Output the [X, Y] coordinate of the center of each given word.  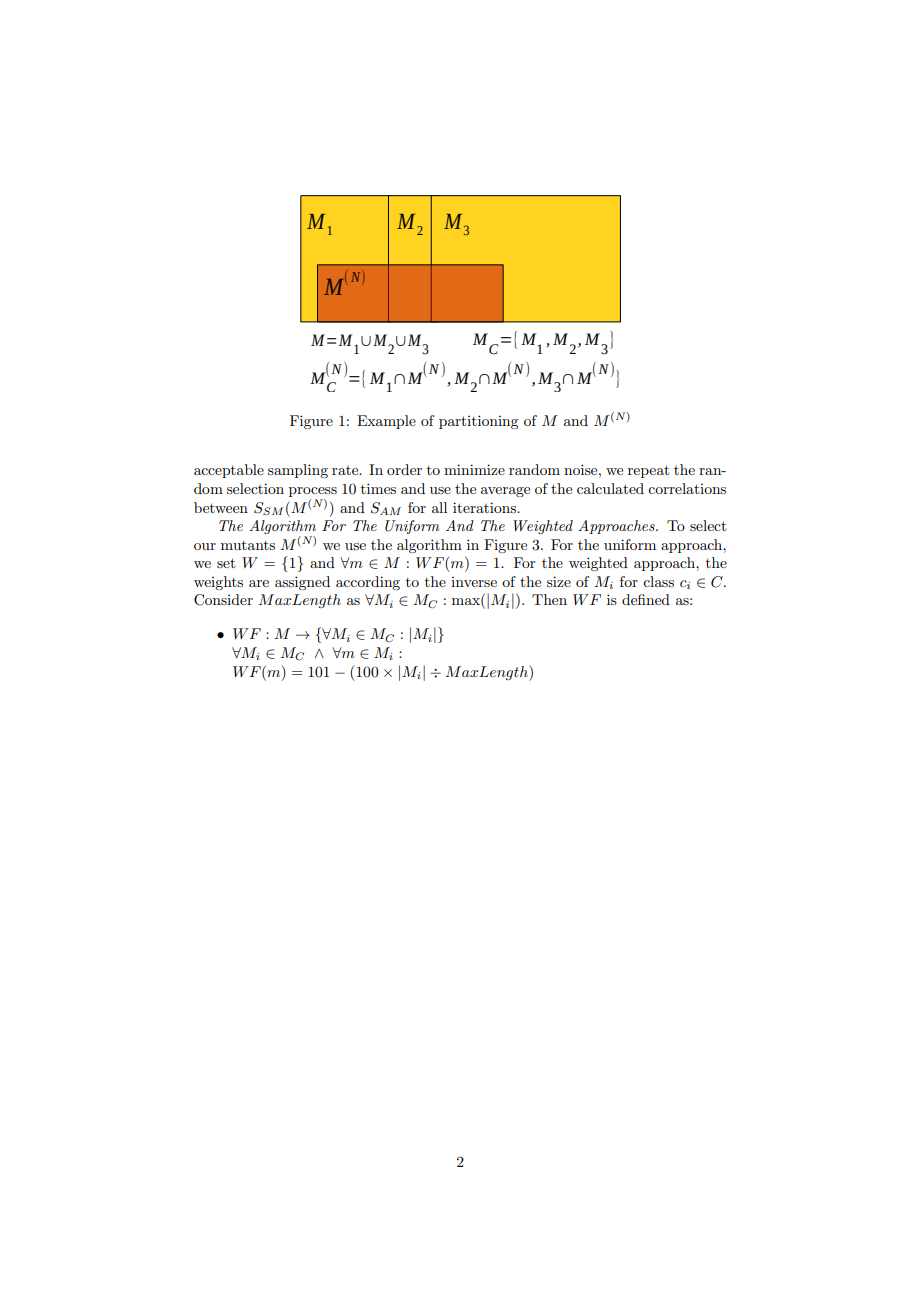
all [439, 507]
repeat [648, 471]
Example [386, 422]
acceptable [229, 471]
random [534, 469]
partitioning [478, 422]
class [658, 581]
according [368, 583]
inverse [474, 582]
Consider [223, 600]
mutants [248, 545]
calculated [610, 488]
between [221, 507]
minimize [474, 469]
